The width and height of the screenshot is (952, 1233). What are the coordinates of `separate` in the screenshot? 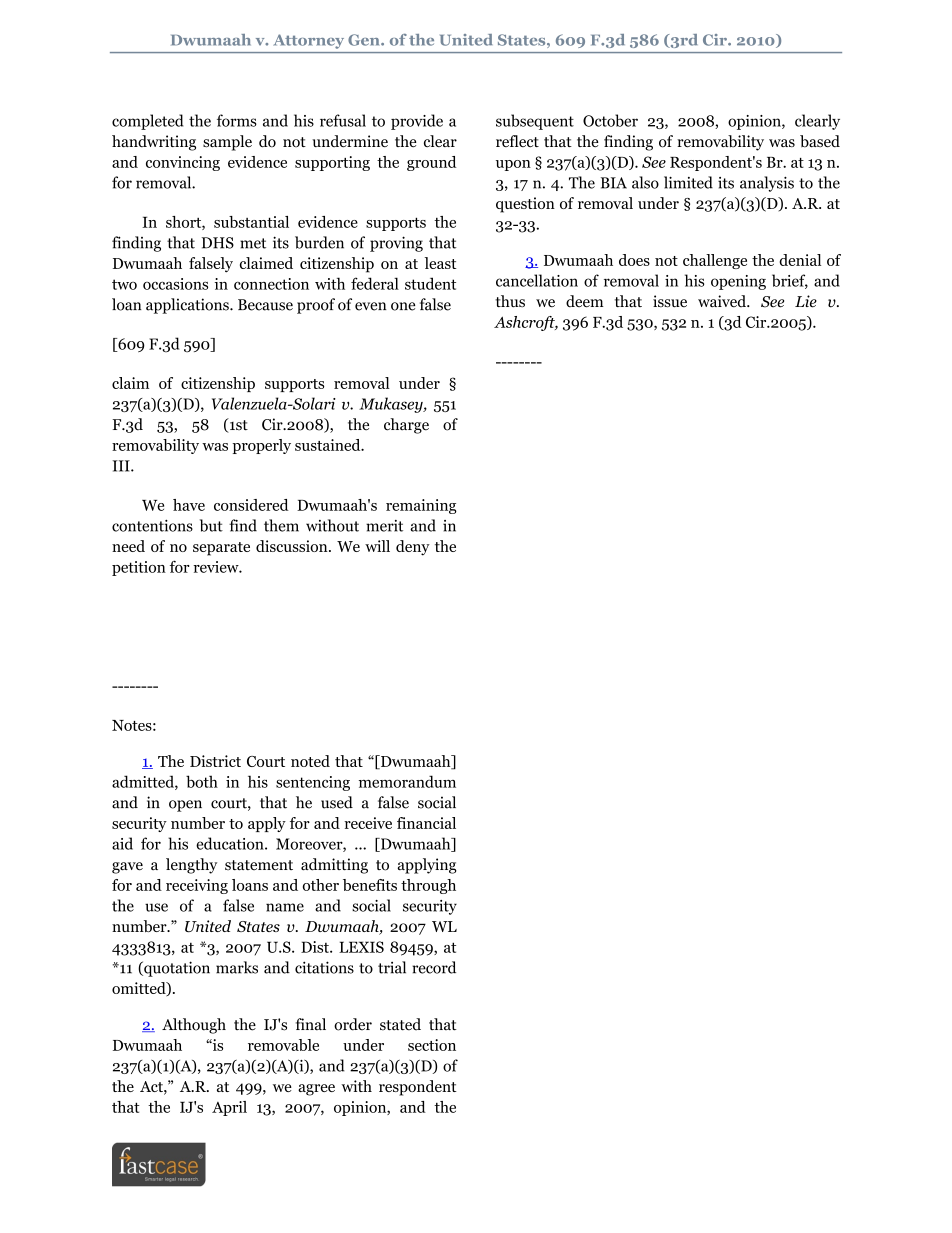 It's located at (221, 549).
